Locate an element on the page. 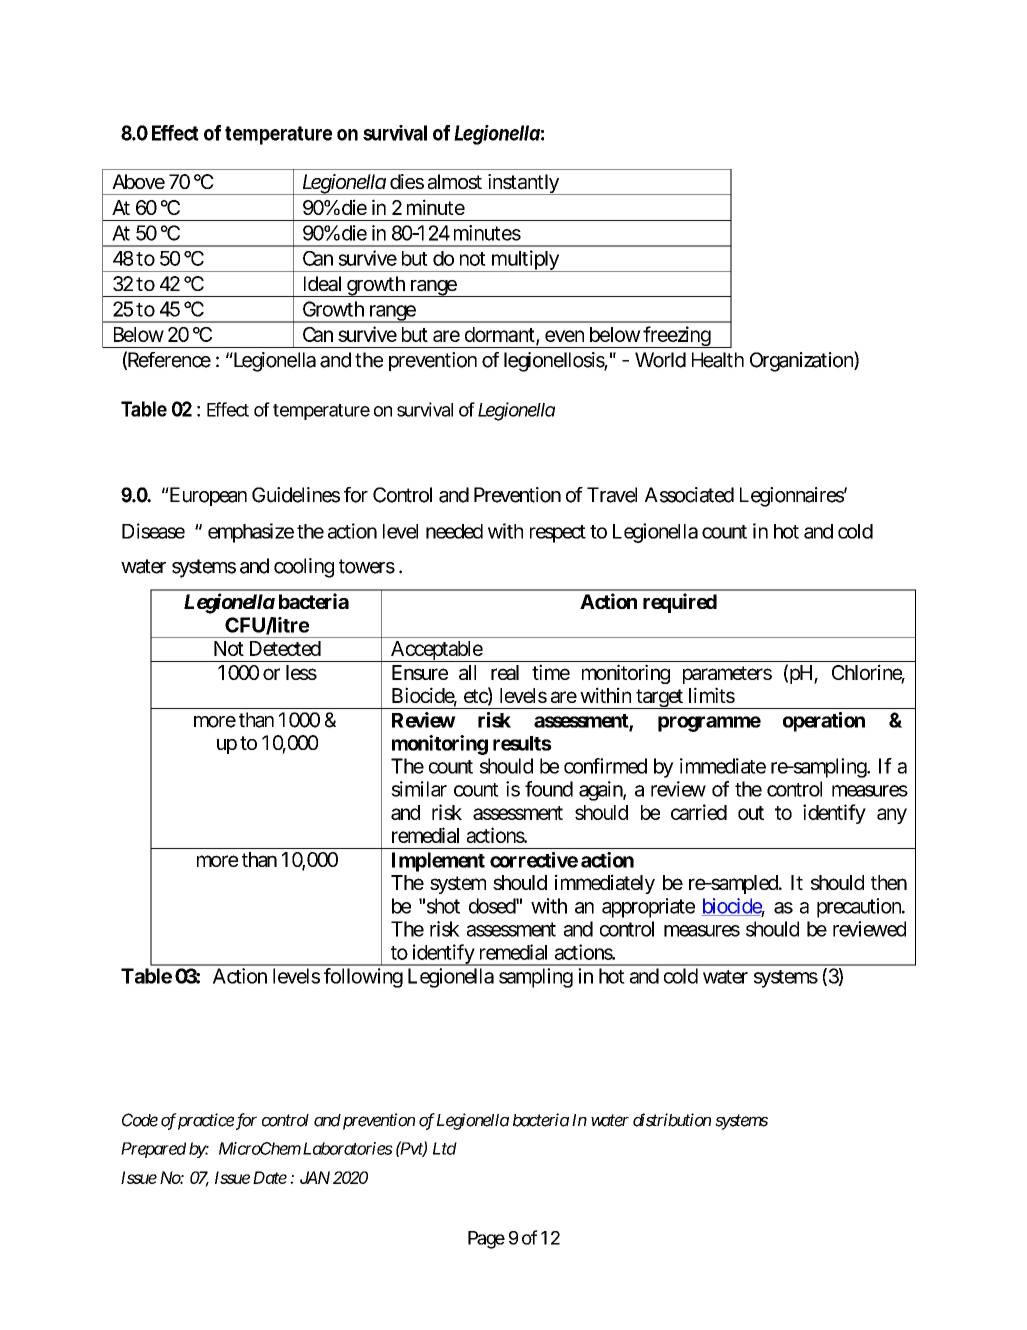 The width and height of the image is (1027, 1330). instantly is located at coordinates (523, 184).
